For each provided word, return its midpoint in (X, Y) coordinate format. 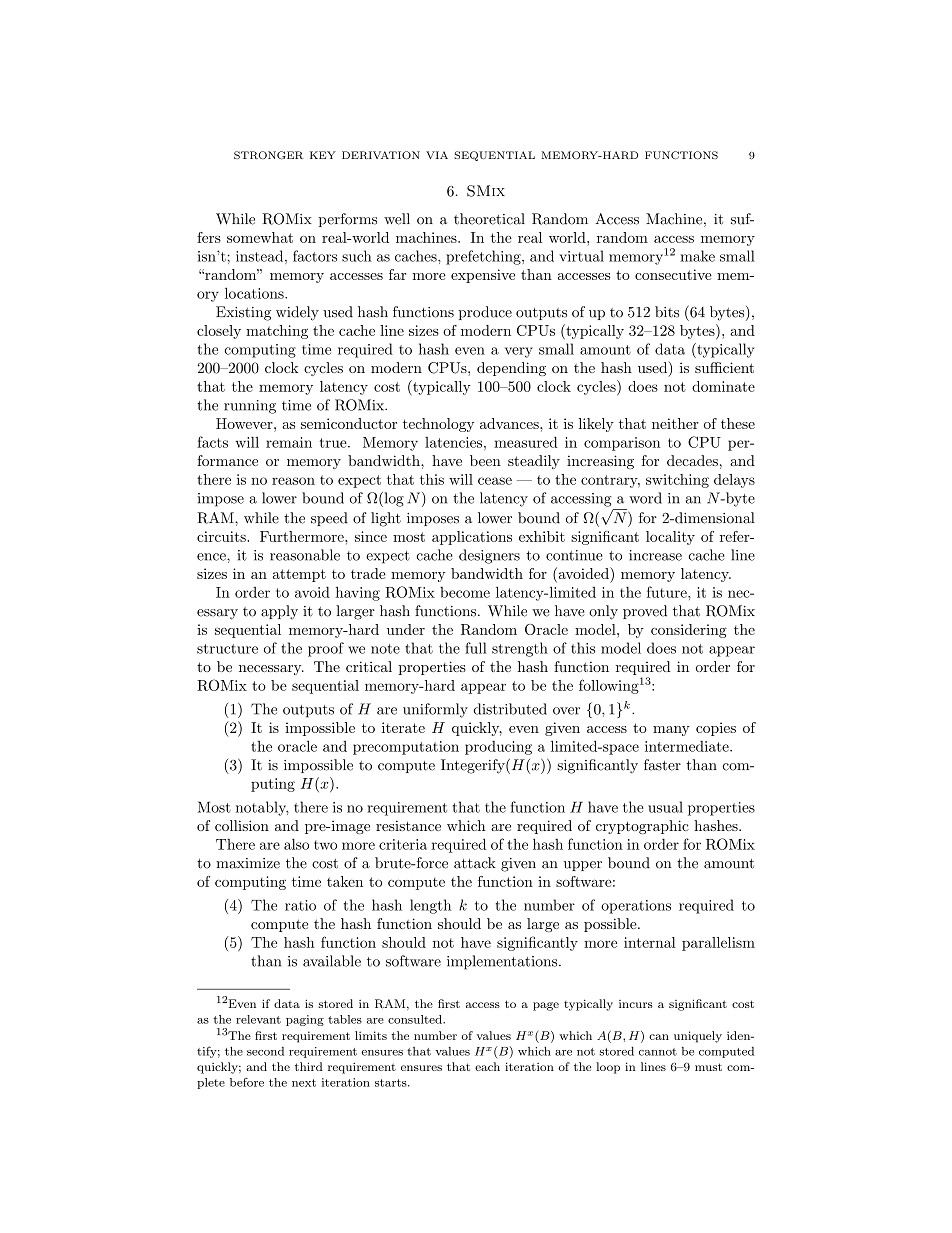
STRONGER (269, 155)
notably (262, 808)
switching (677, 481)
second (265, 1051)
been (485, 460)
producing (498, 748)
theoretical (489, 219)
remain (289, 442)
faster (662, 765)
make (698, 256)
